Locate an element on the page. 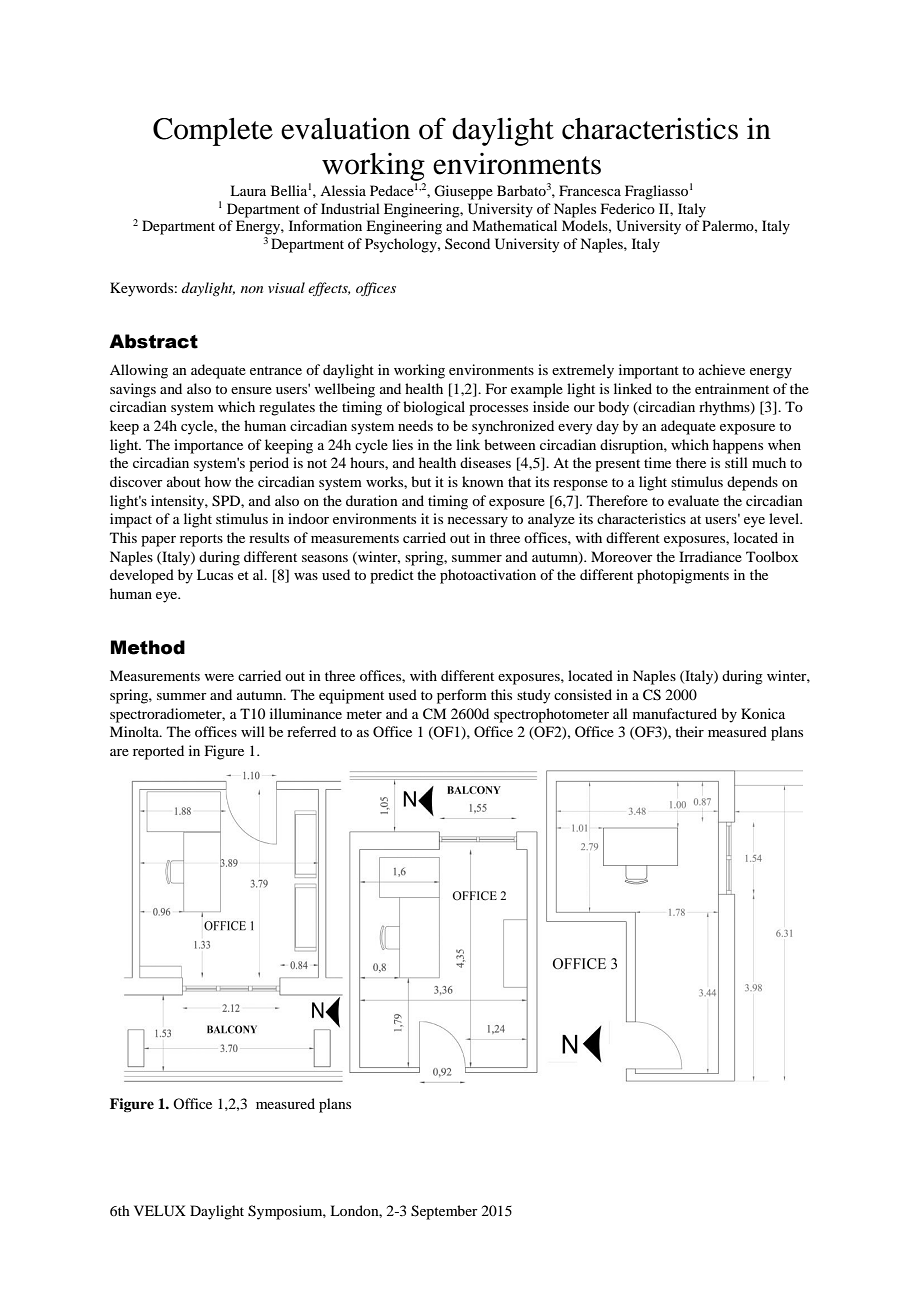 This image has width=924, height=1309. Giuseppe is located at coordinates (463, 192).
